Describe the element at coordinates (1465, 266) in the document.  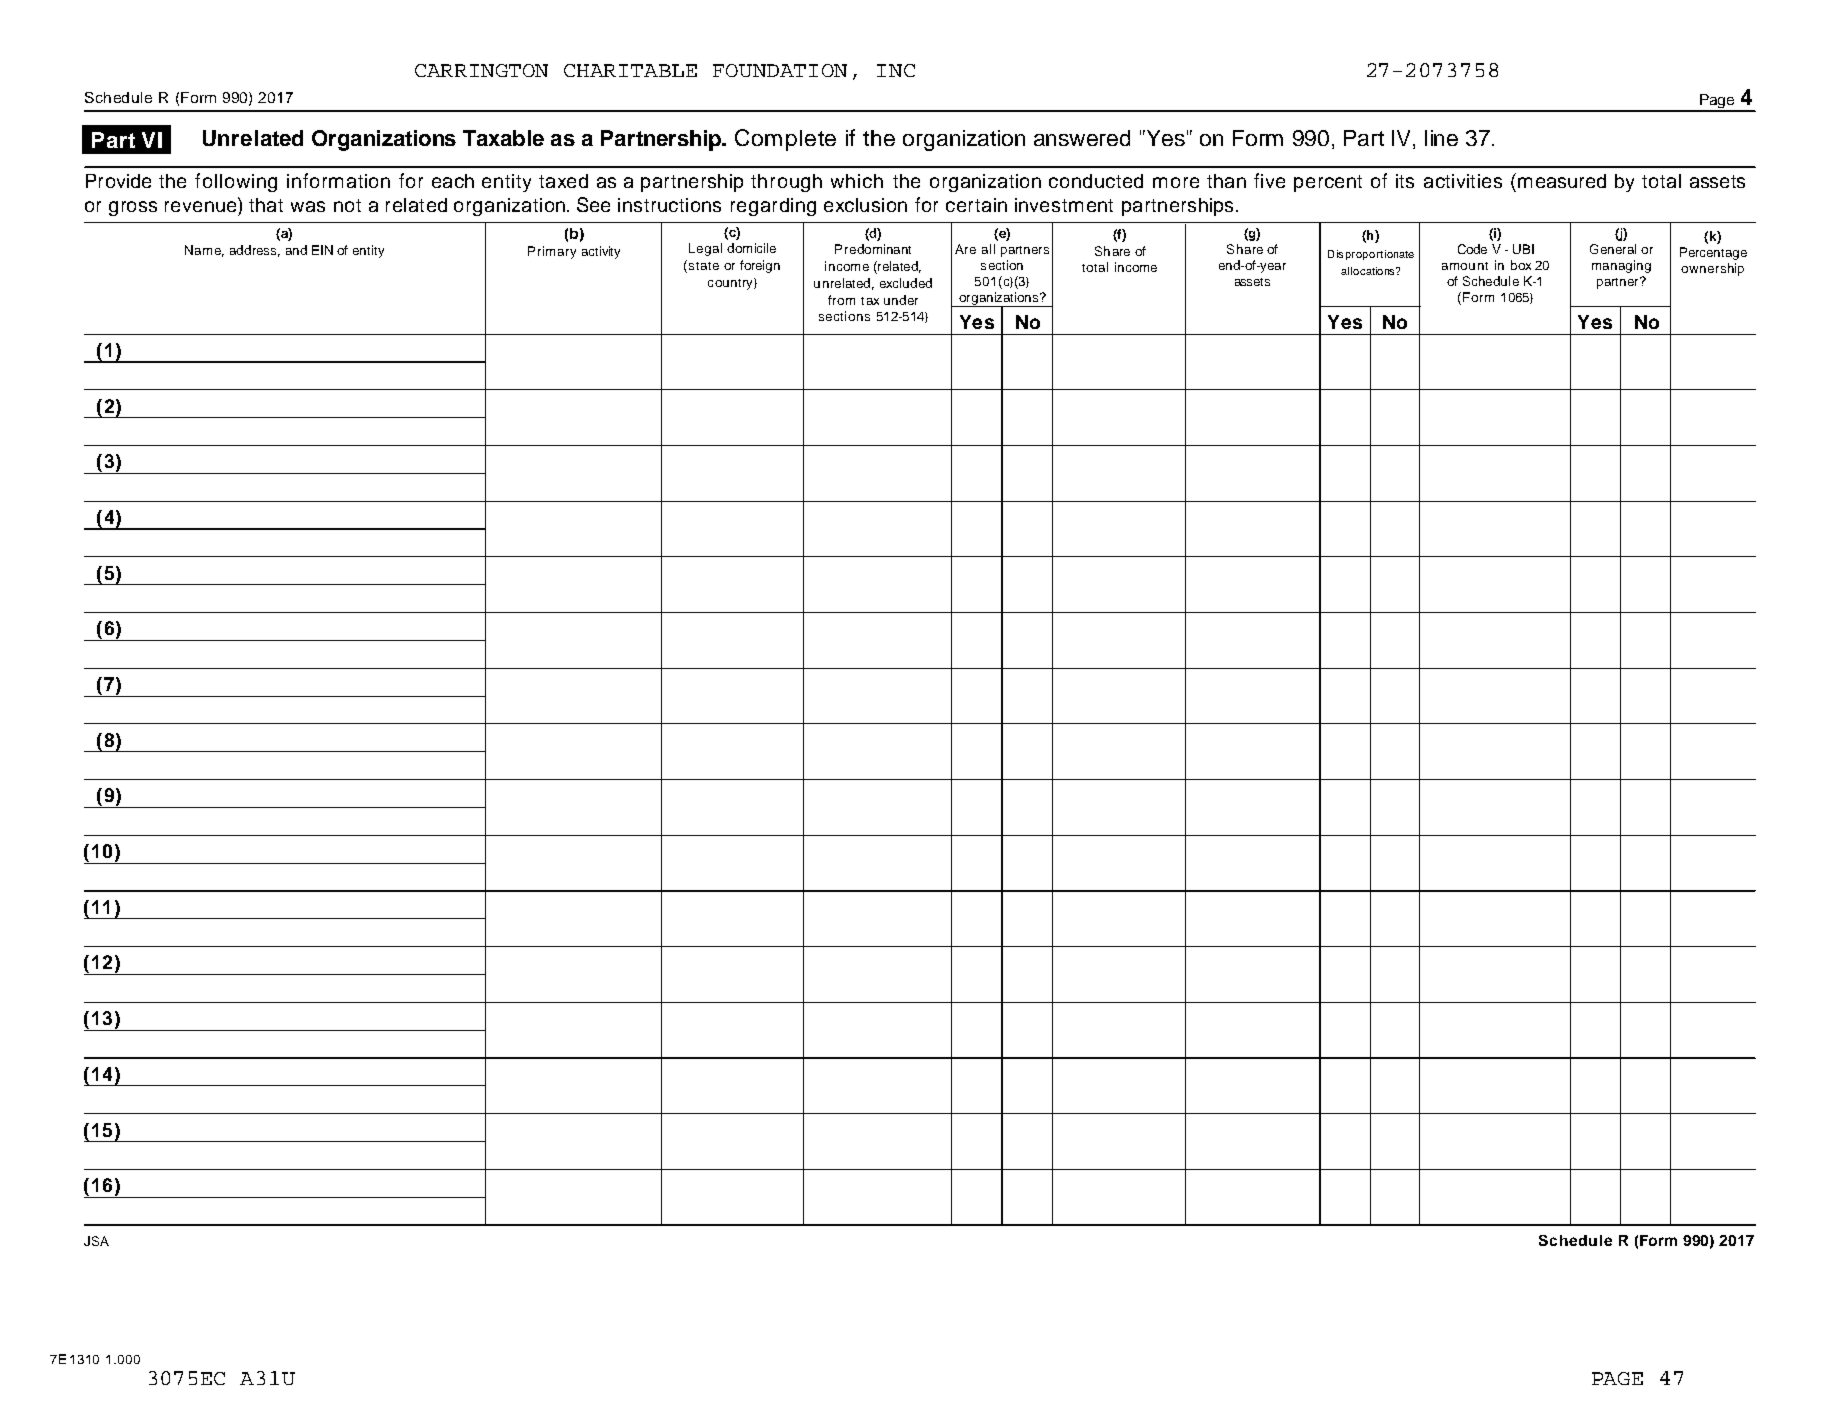
I see `amount` at that location.
